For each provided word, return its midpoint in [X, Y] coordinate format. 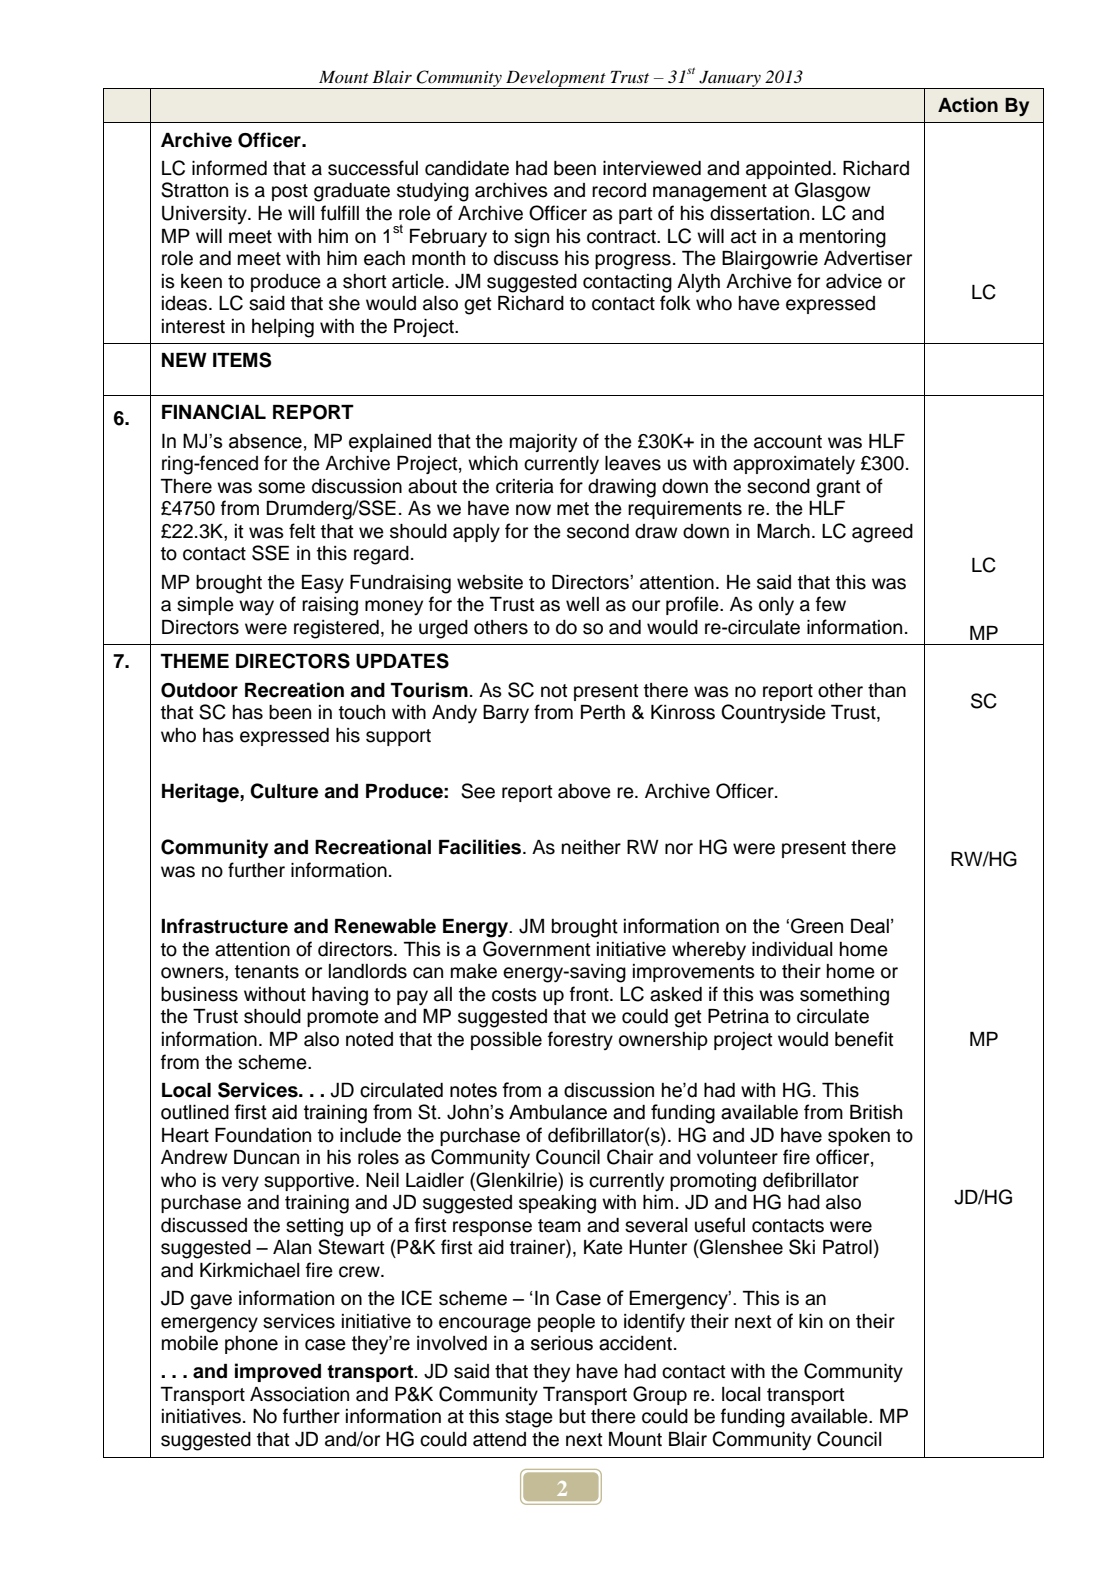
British [876, 1112]
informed [229, 168]
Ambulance [558, 1112]
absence [265, 441]
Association [299, 1394]
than [887, 690]
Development [556, 79]
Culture [284, 791]
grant [838, 489]
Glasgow [833, 192]
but [572, 1416]
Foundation [263, 1135]
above [584, 791]
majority [543, 443]
